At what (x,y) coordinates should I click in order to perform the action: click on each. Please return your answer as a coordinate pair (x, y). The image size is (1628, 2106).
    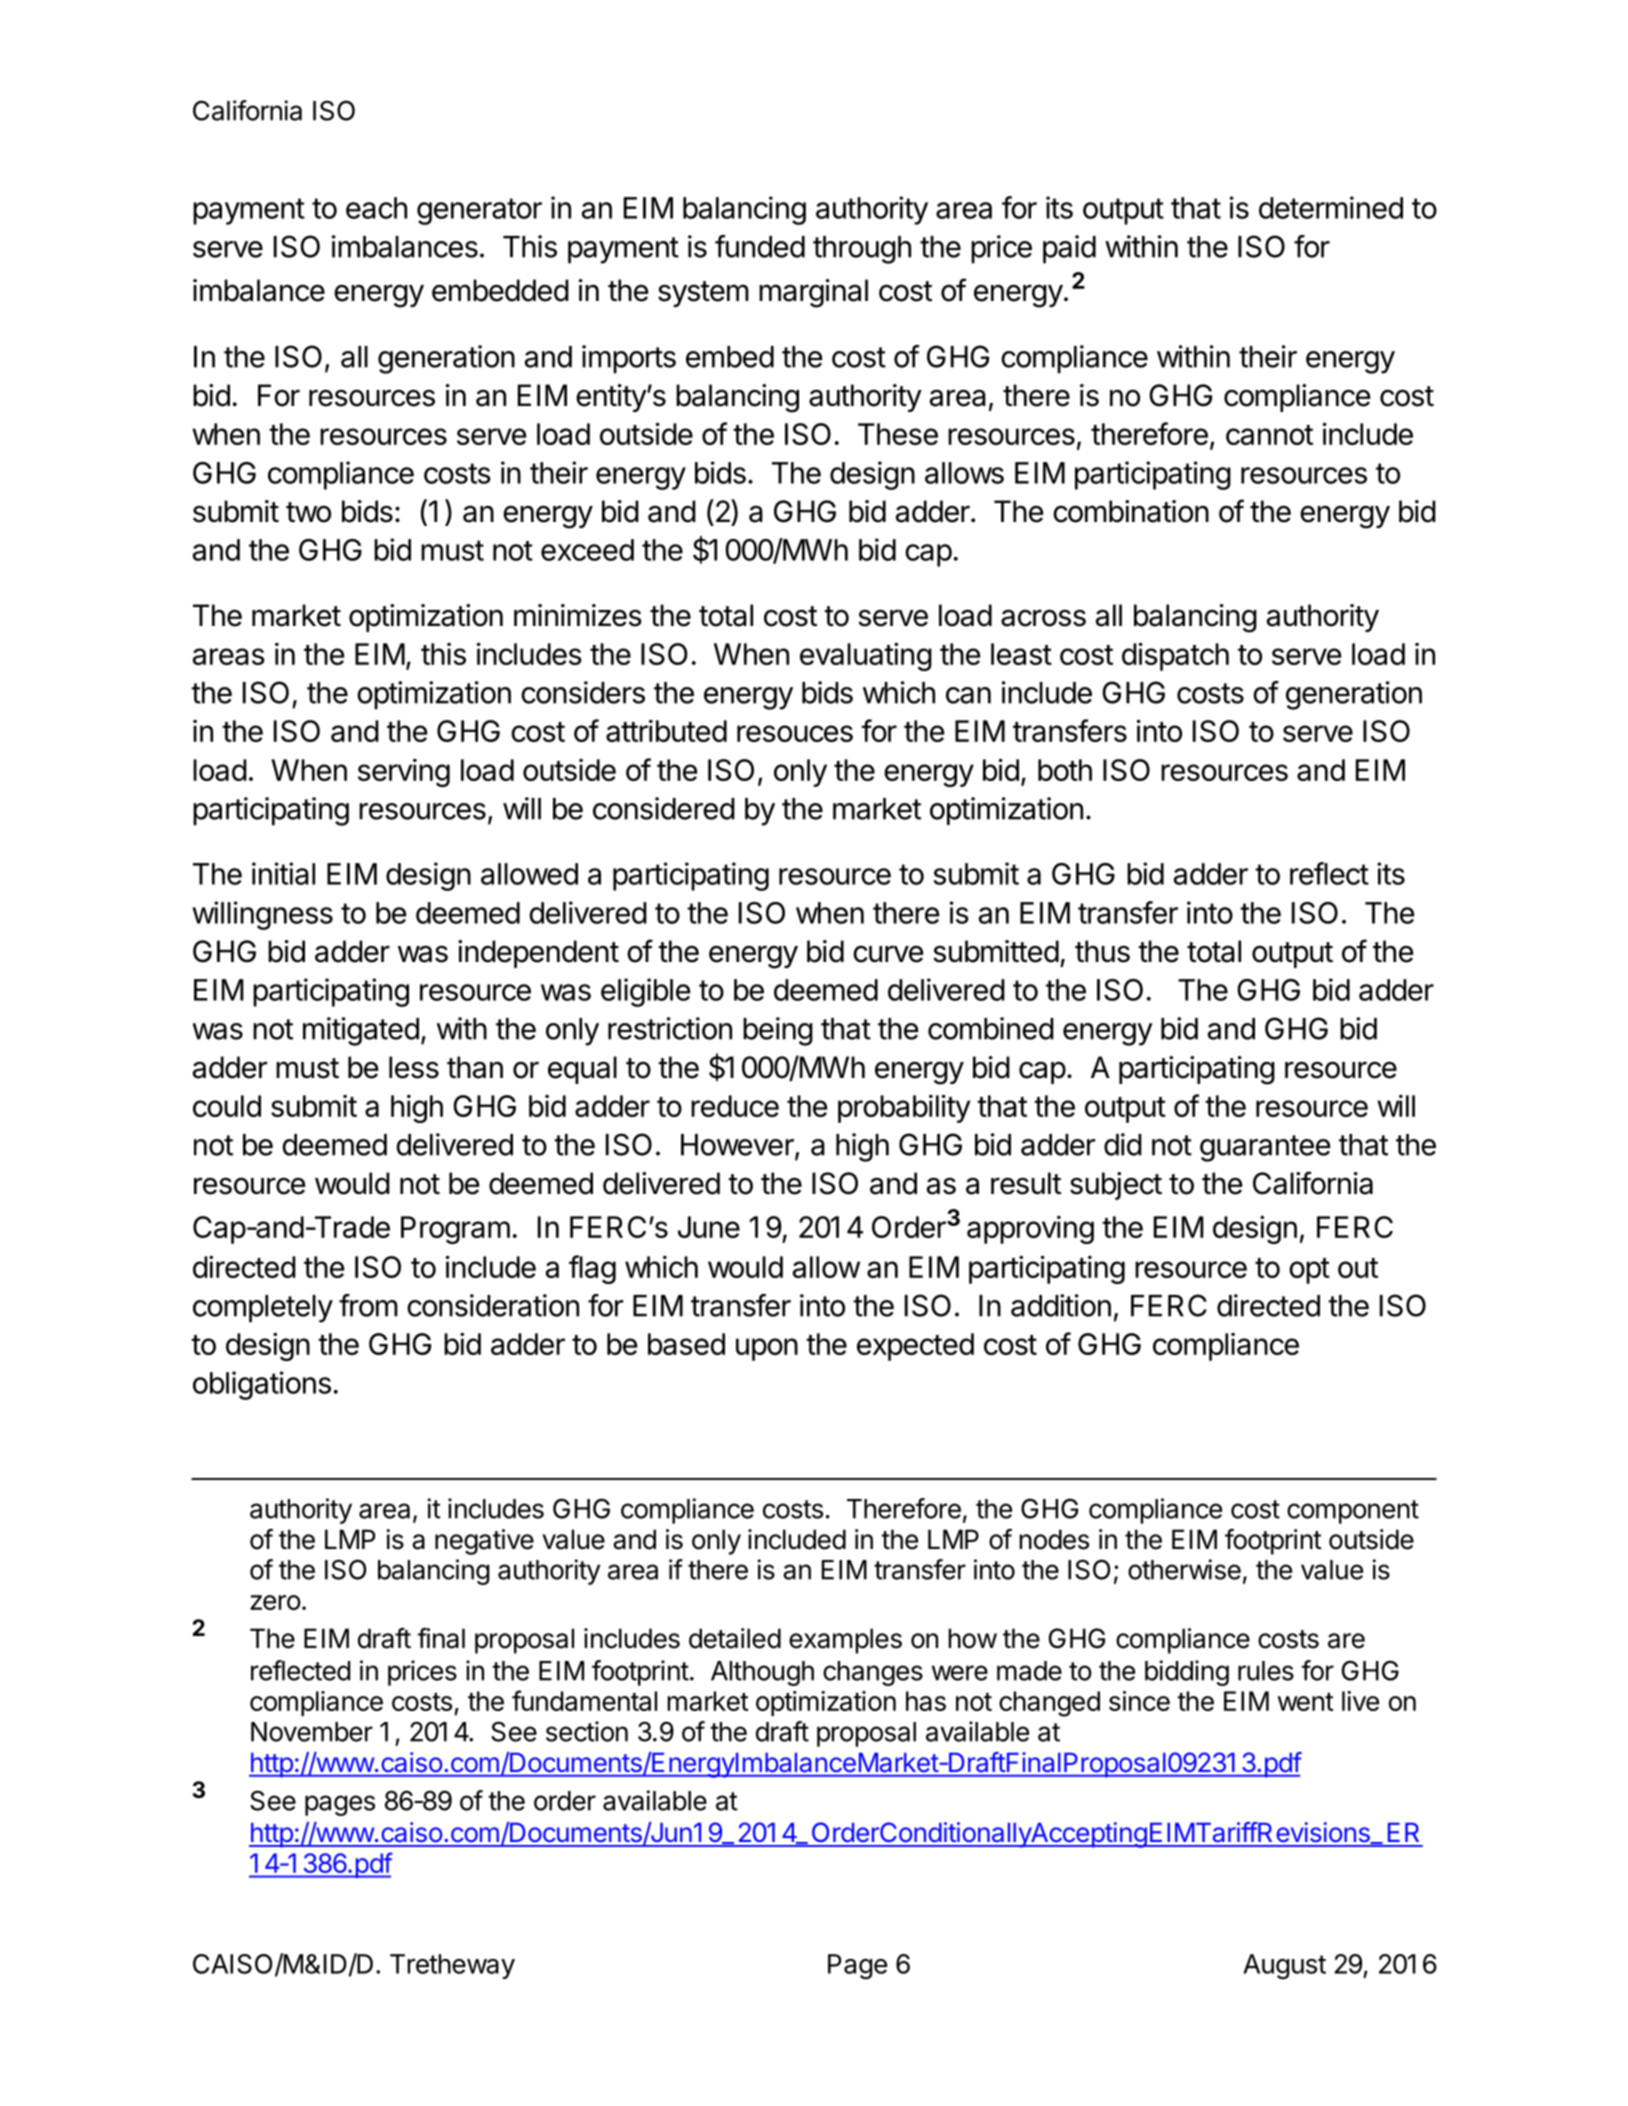
    Looking at the image, I should click on (376, 208).
